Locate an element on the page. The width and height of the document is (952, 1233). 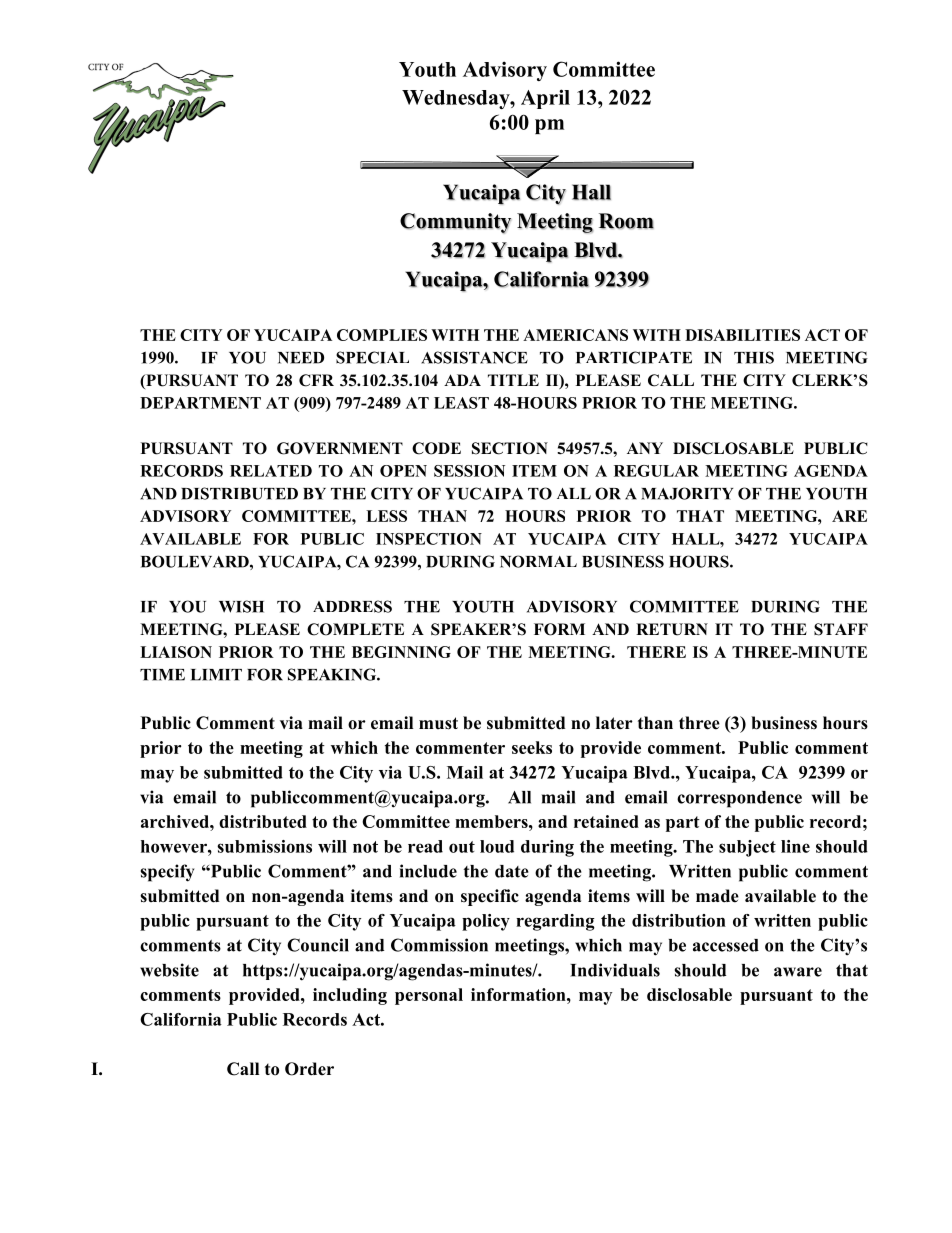
LIMIT is located at coordinates (216, 675).
